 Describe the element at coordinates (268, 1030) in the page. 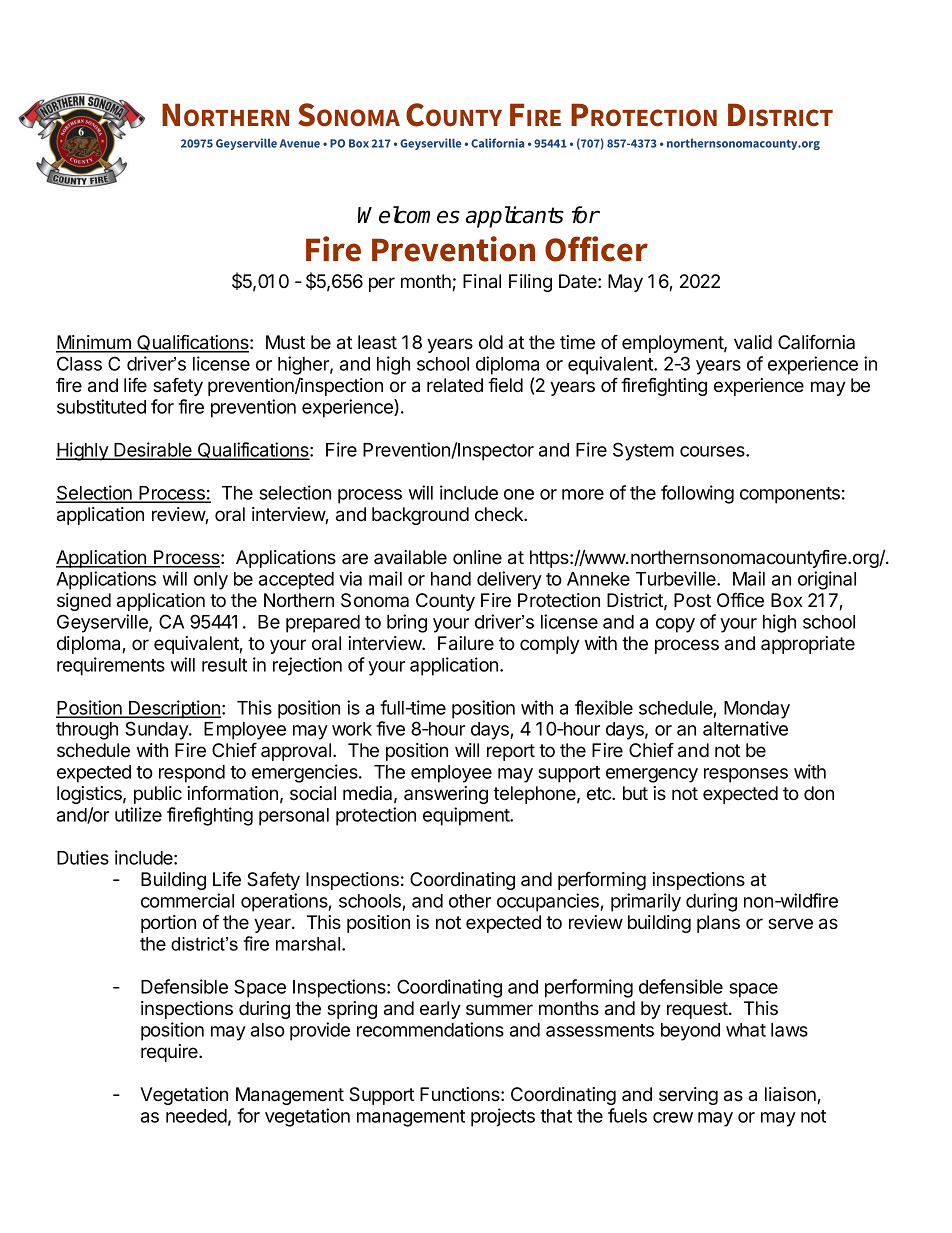

I see `also` at that location.
